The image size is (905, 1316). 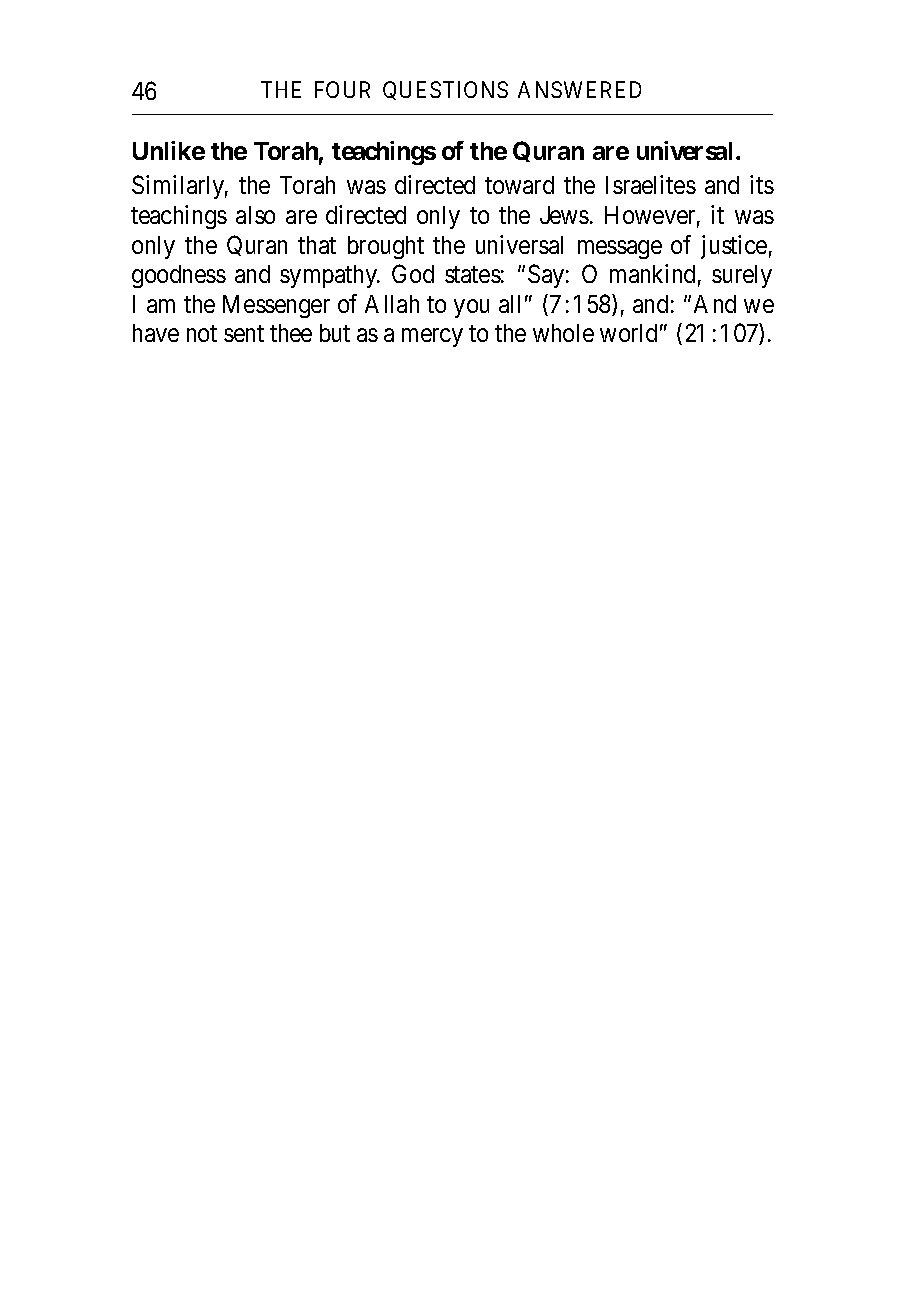 What do you see at coordinates (762, 184) in the page?
I see `its` at bounding box center [762, 184].
